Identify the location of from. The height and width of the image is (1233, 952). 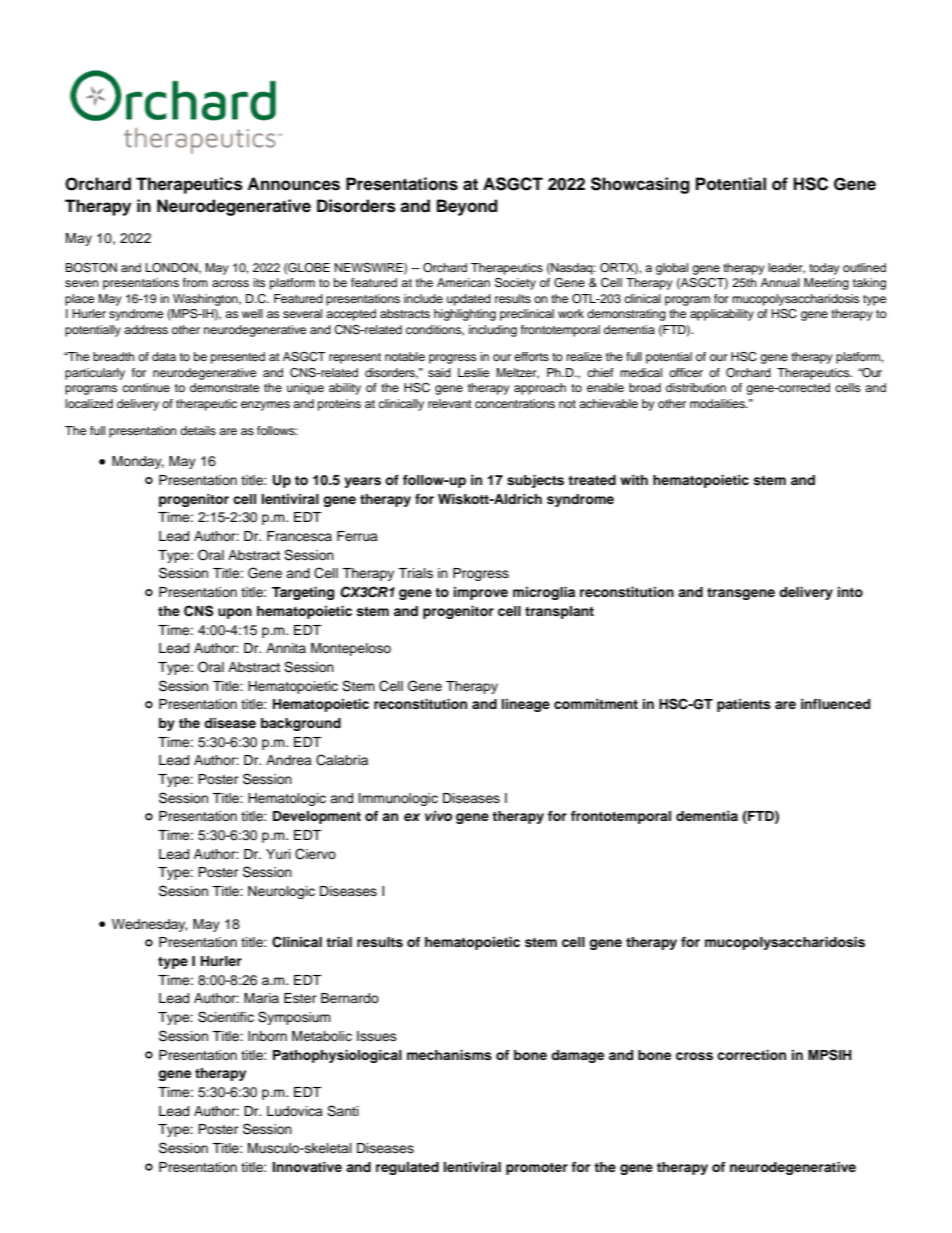
(195, 282).
